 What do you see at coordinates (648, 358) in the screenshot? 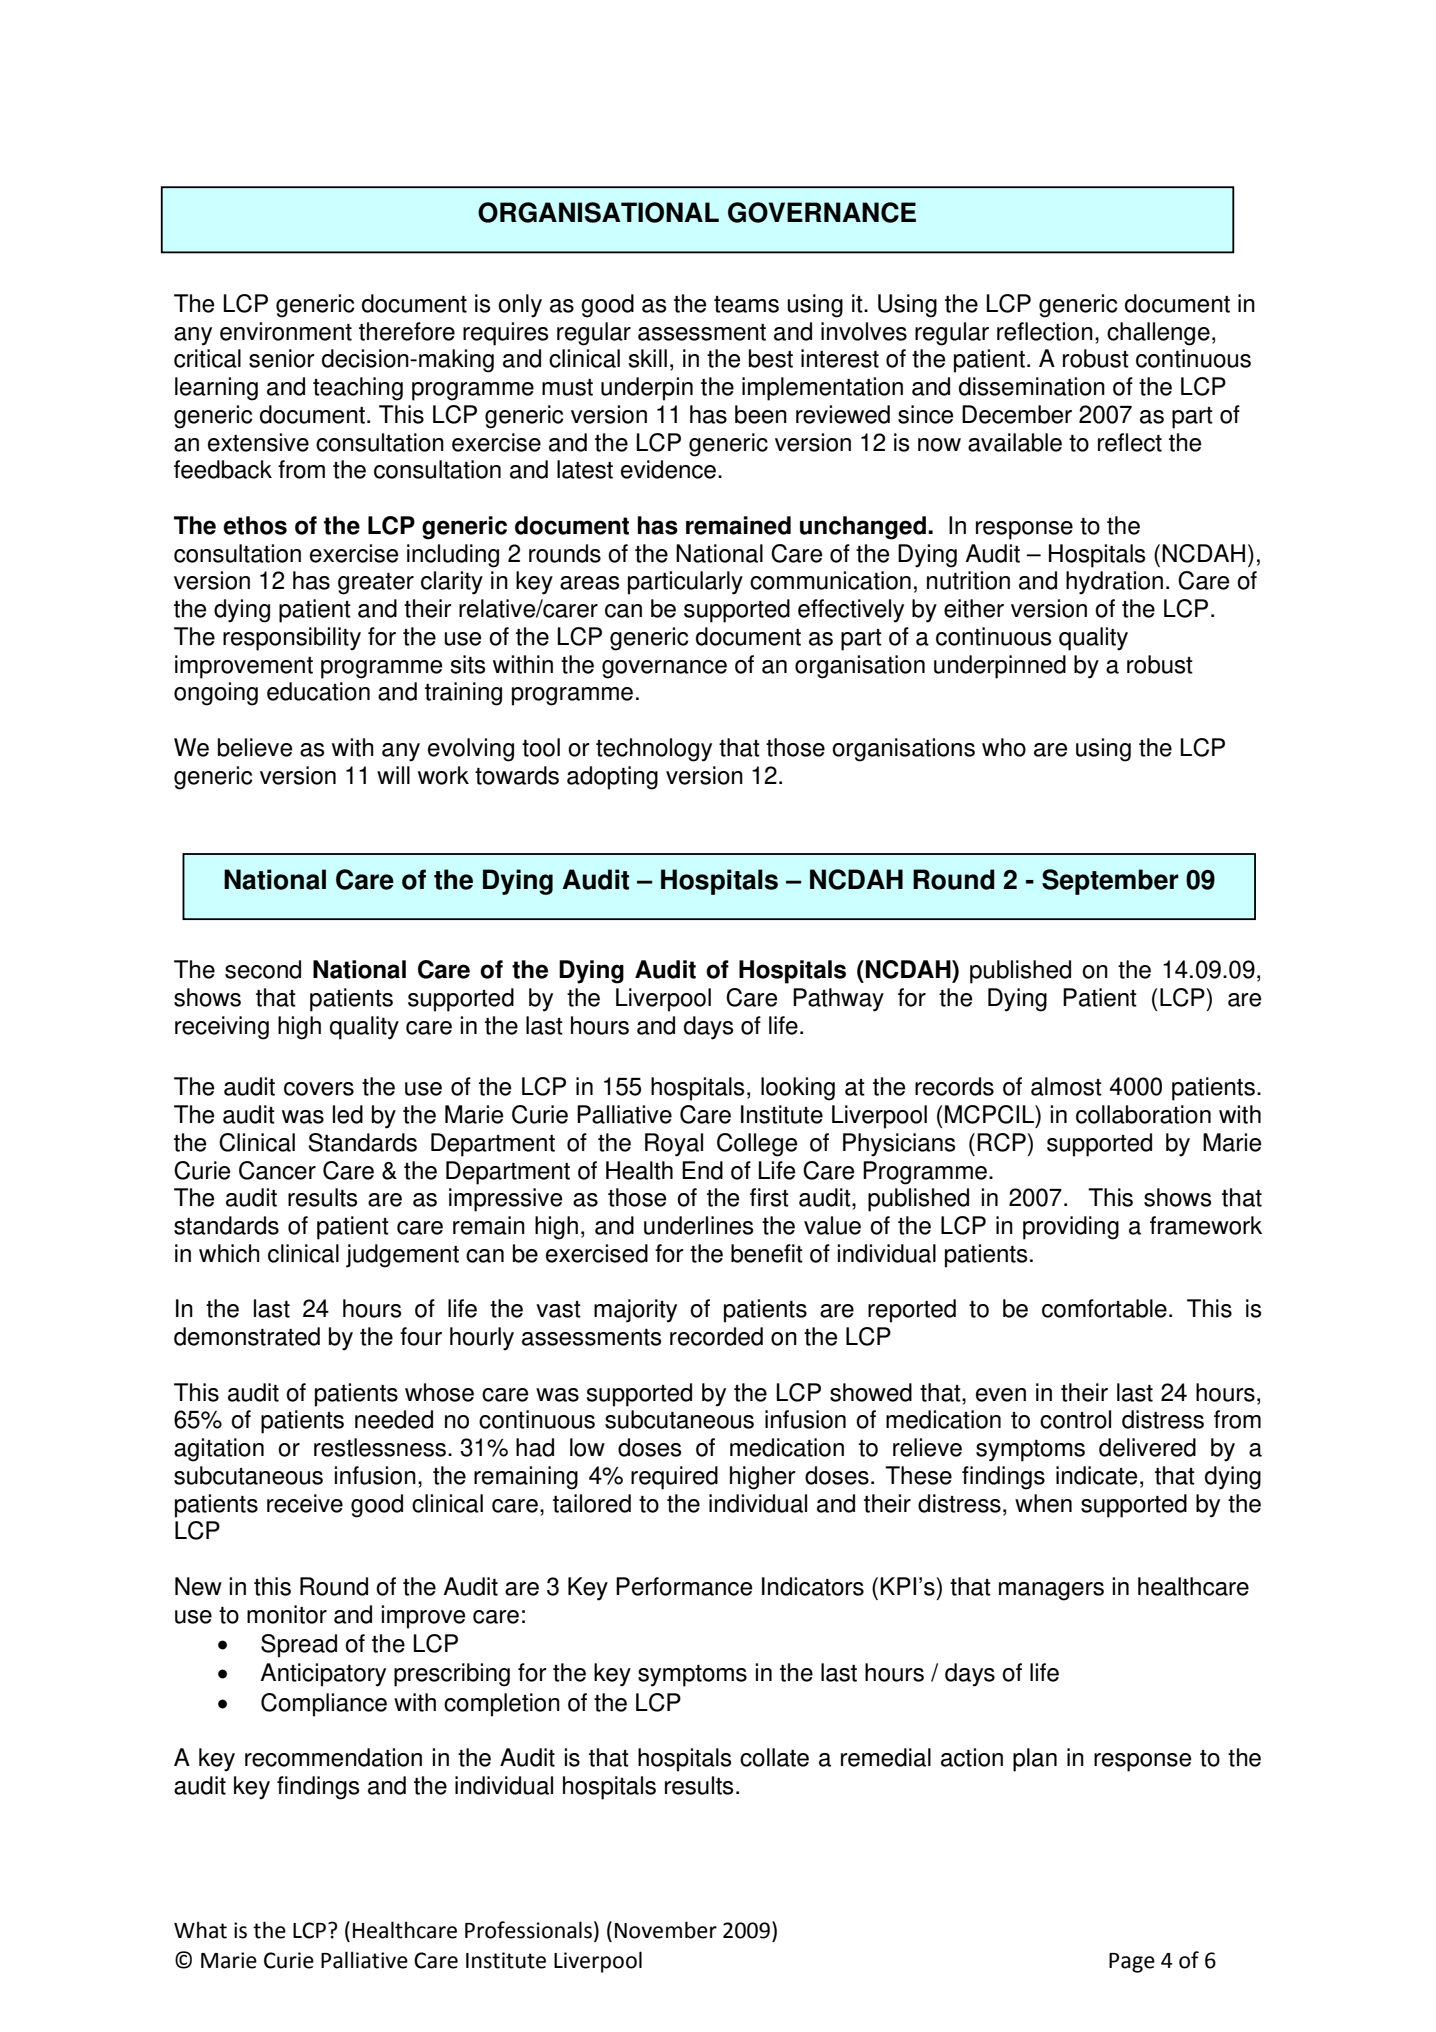
I see `skill` at bounding box center [648, 358].
